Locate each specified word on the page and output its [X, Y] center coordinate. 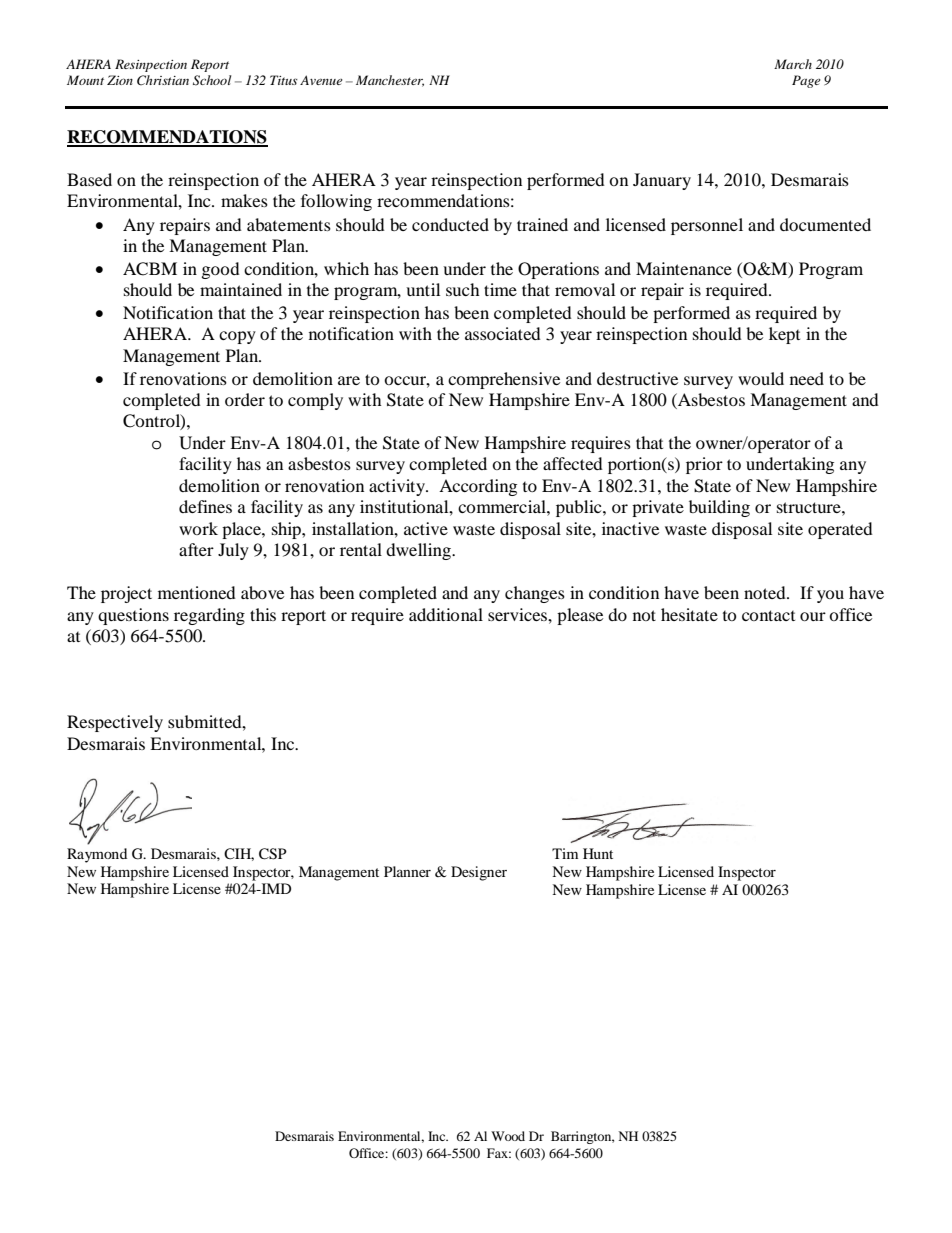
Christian [163, 80]
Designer [479, 873]
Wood [508, 1136]
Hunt [598, 853]
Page [806, 81]
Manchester [390, 81]
